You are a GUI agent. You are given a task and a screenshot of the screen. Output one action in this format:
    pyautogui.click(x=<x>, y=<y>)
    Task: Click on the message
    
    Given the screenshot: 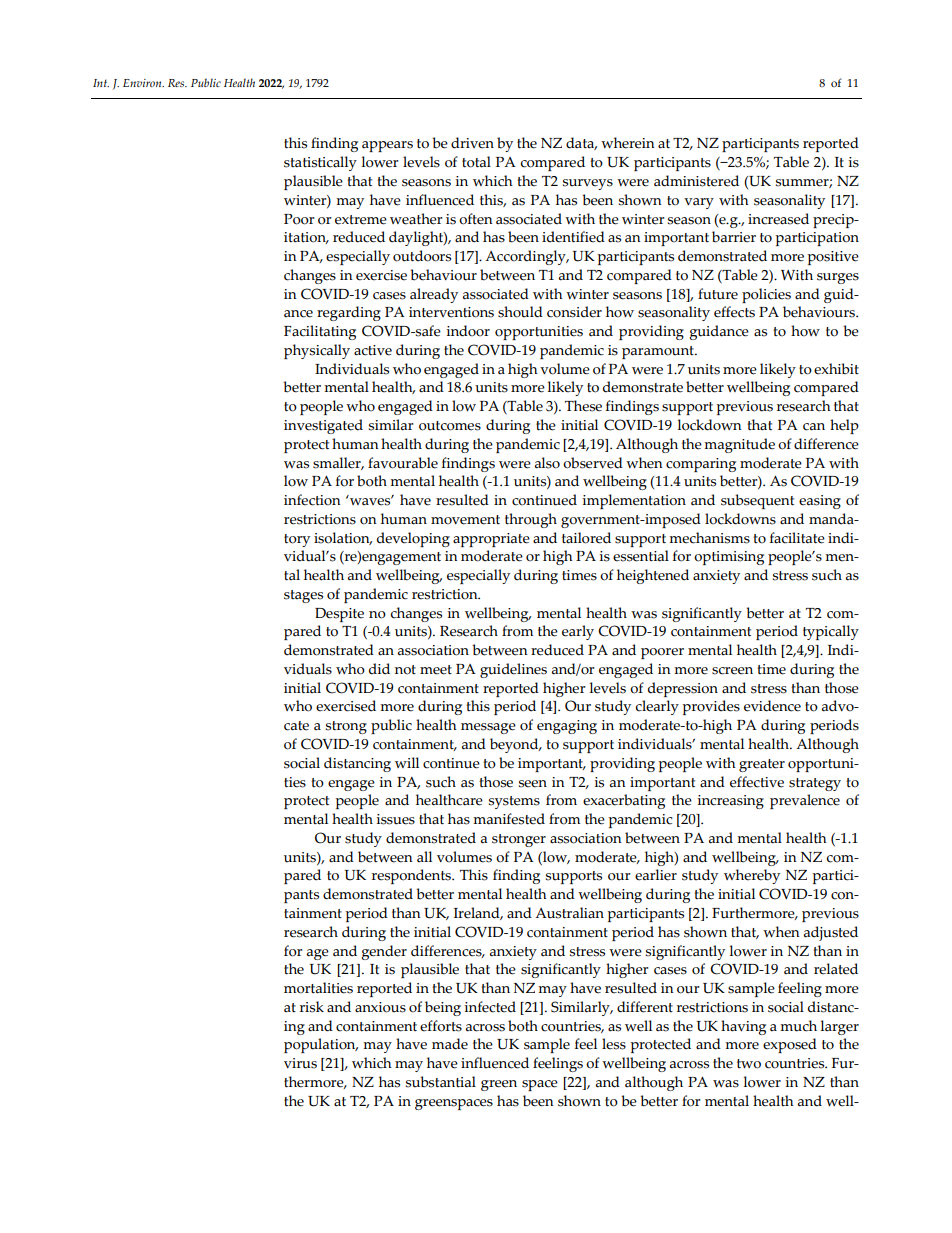 What is the action you would take?
    pyautogui.click(x=488, y=728)
